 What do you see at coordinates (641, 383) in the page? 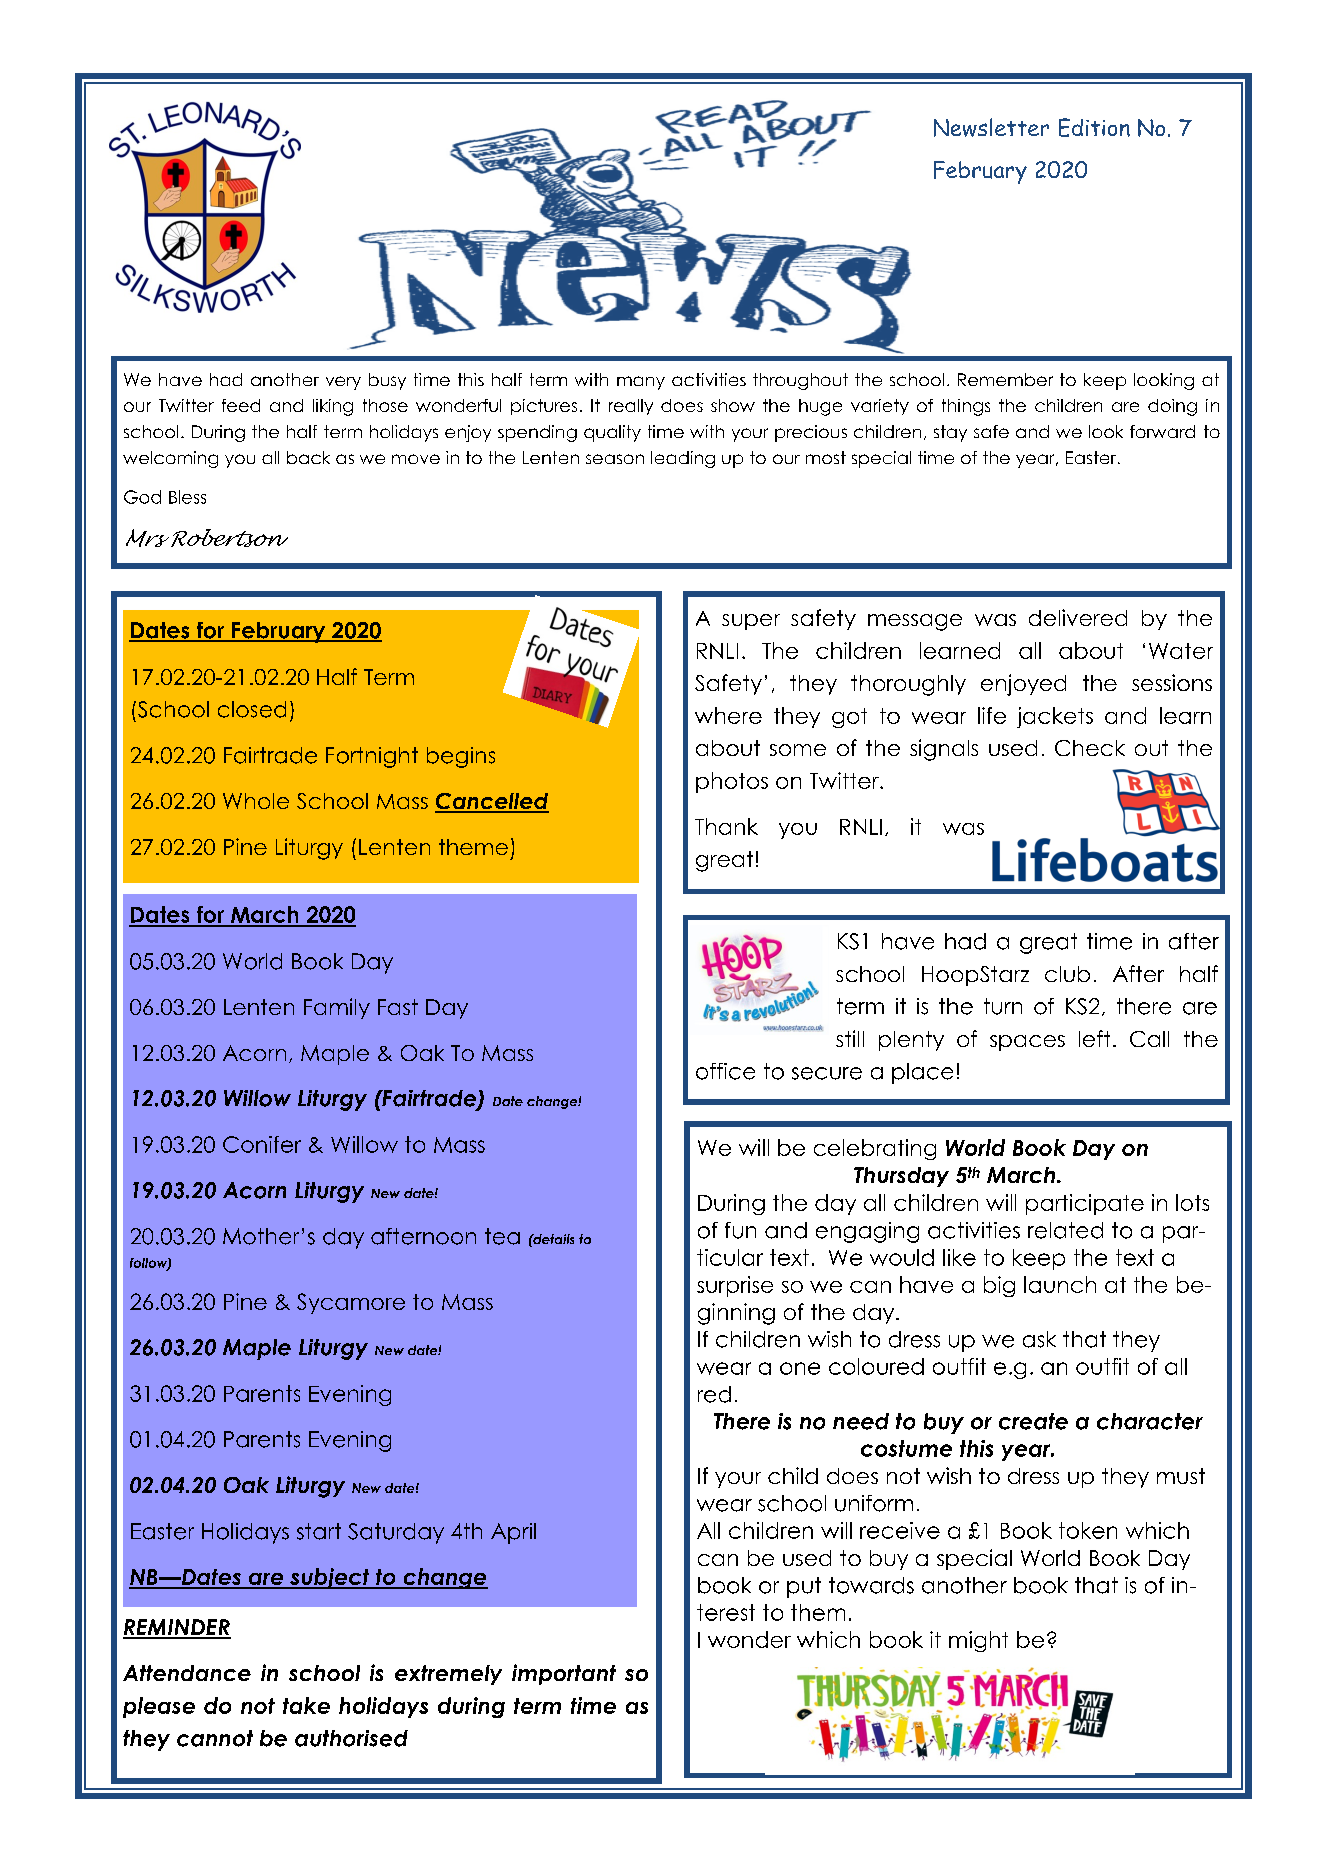
I see `many` at bounding box center [641, 383].
